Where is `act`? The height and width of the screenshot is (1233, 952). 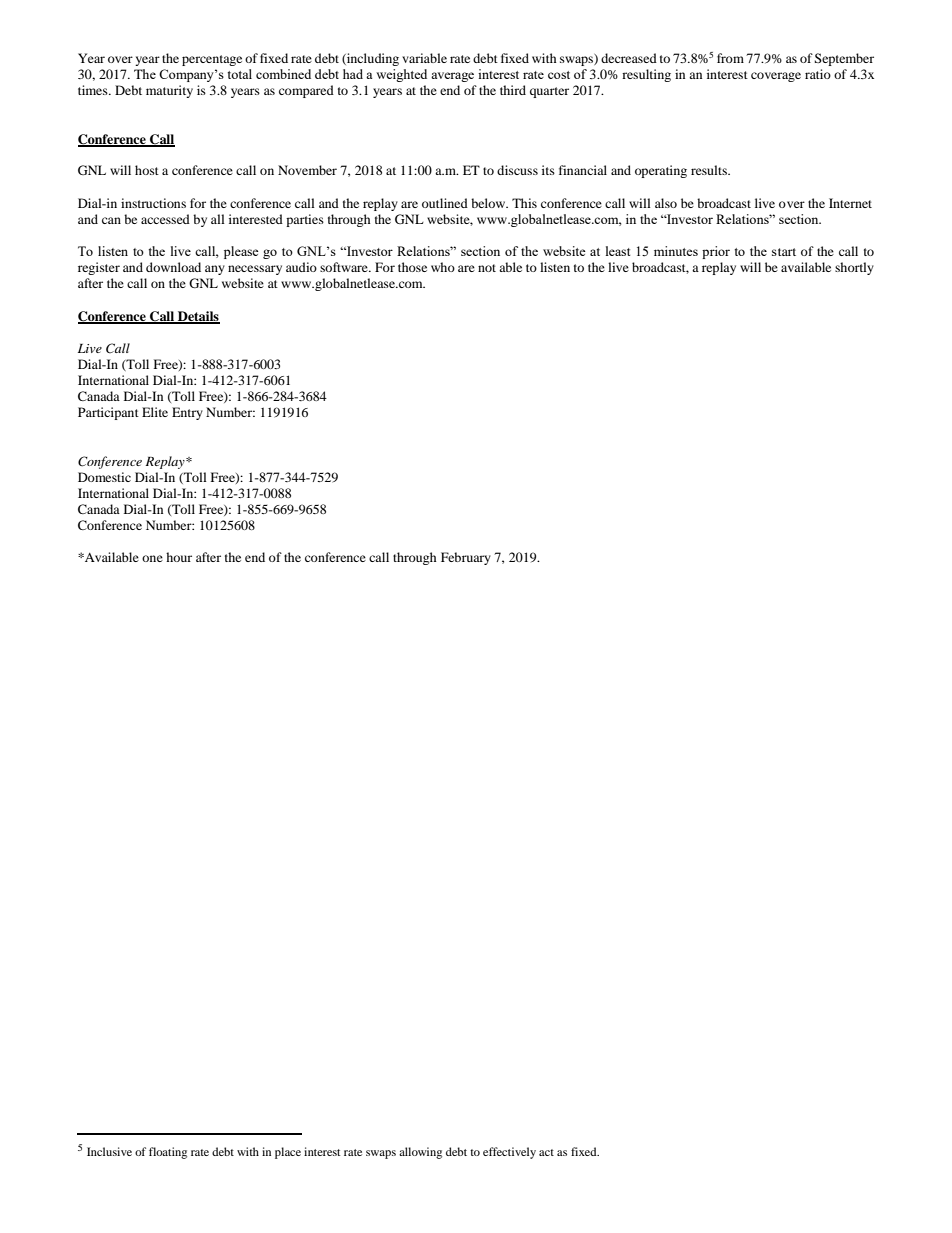
act is located at coordinates (546, 1152).
